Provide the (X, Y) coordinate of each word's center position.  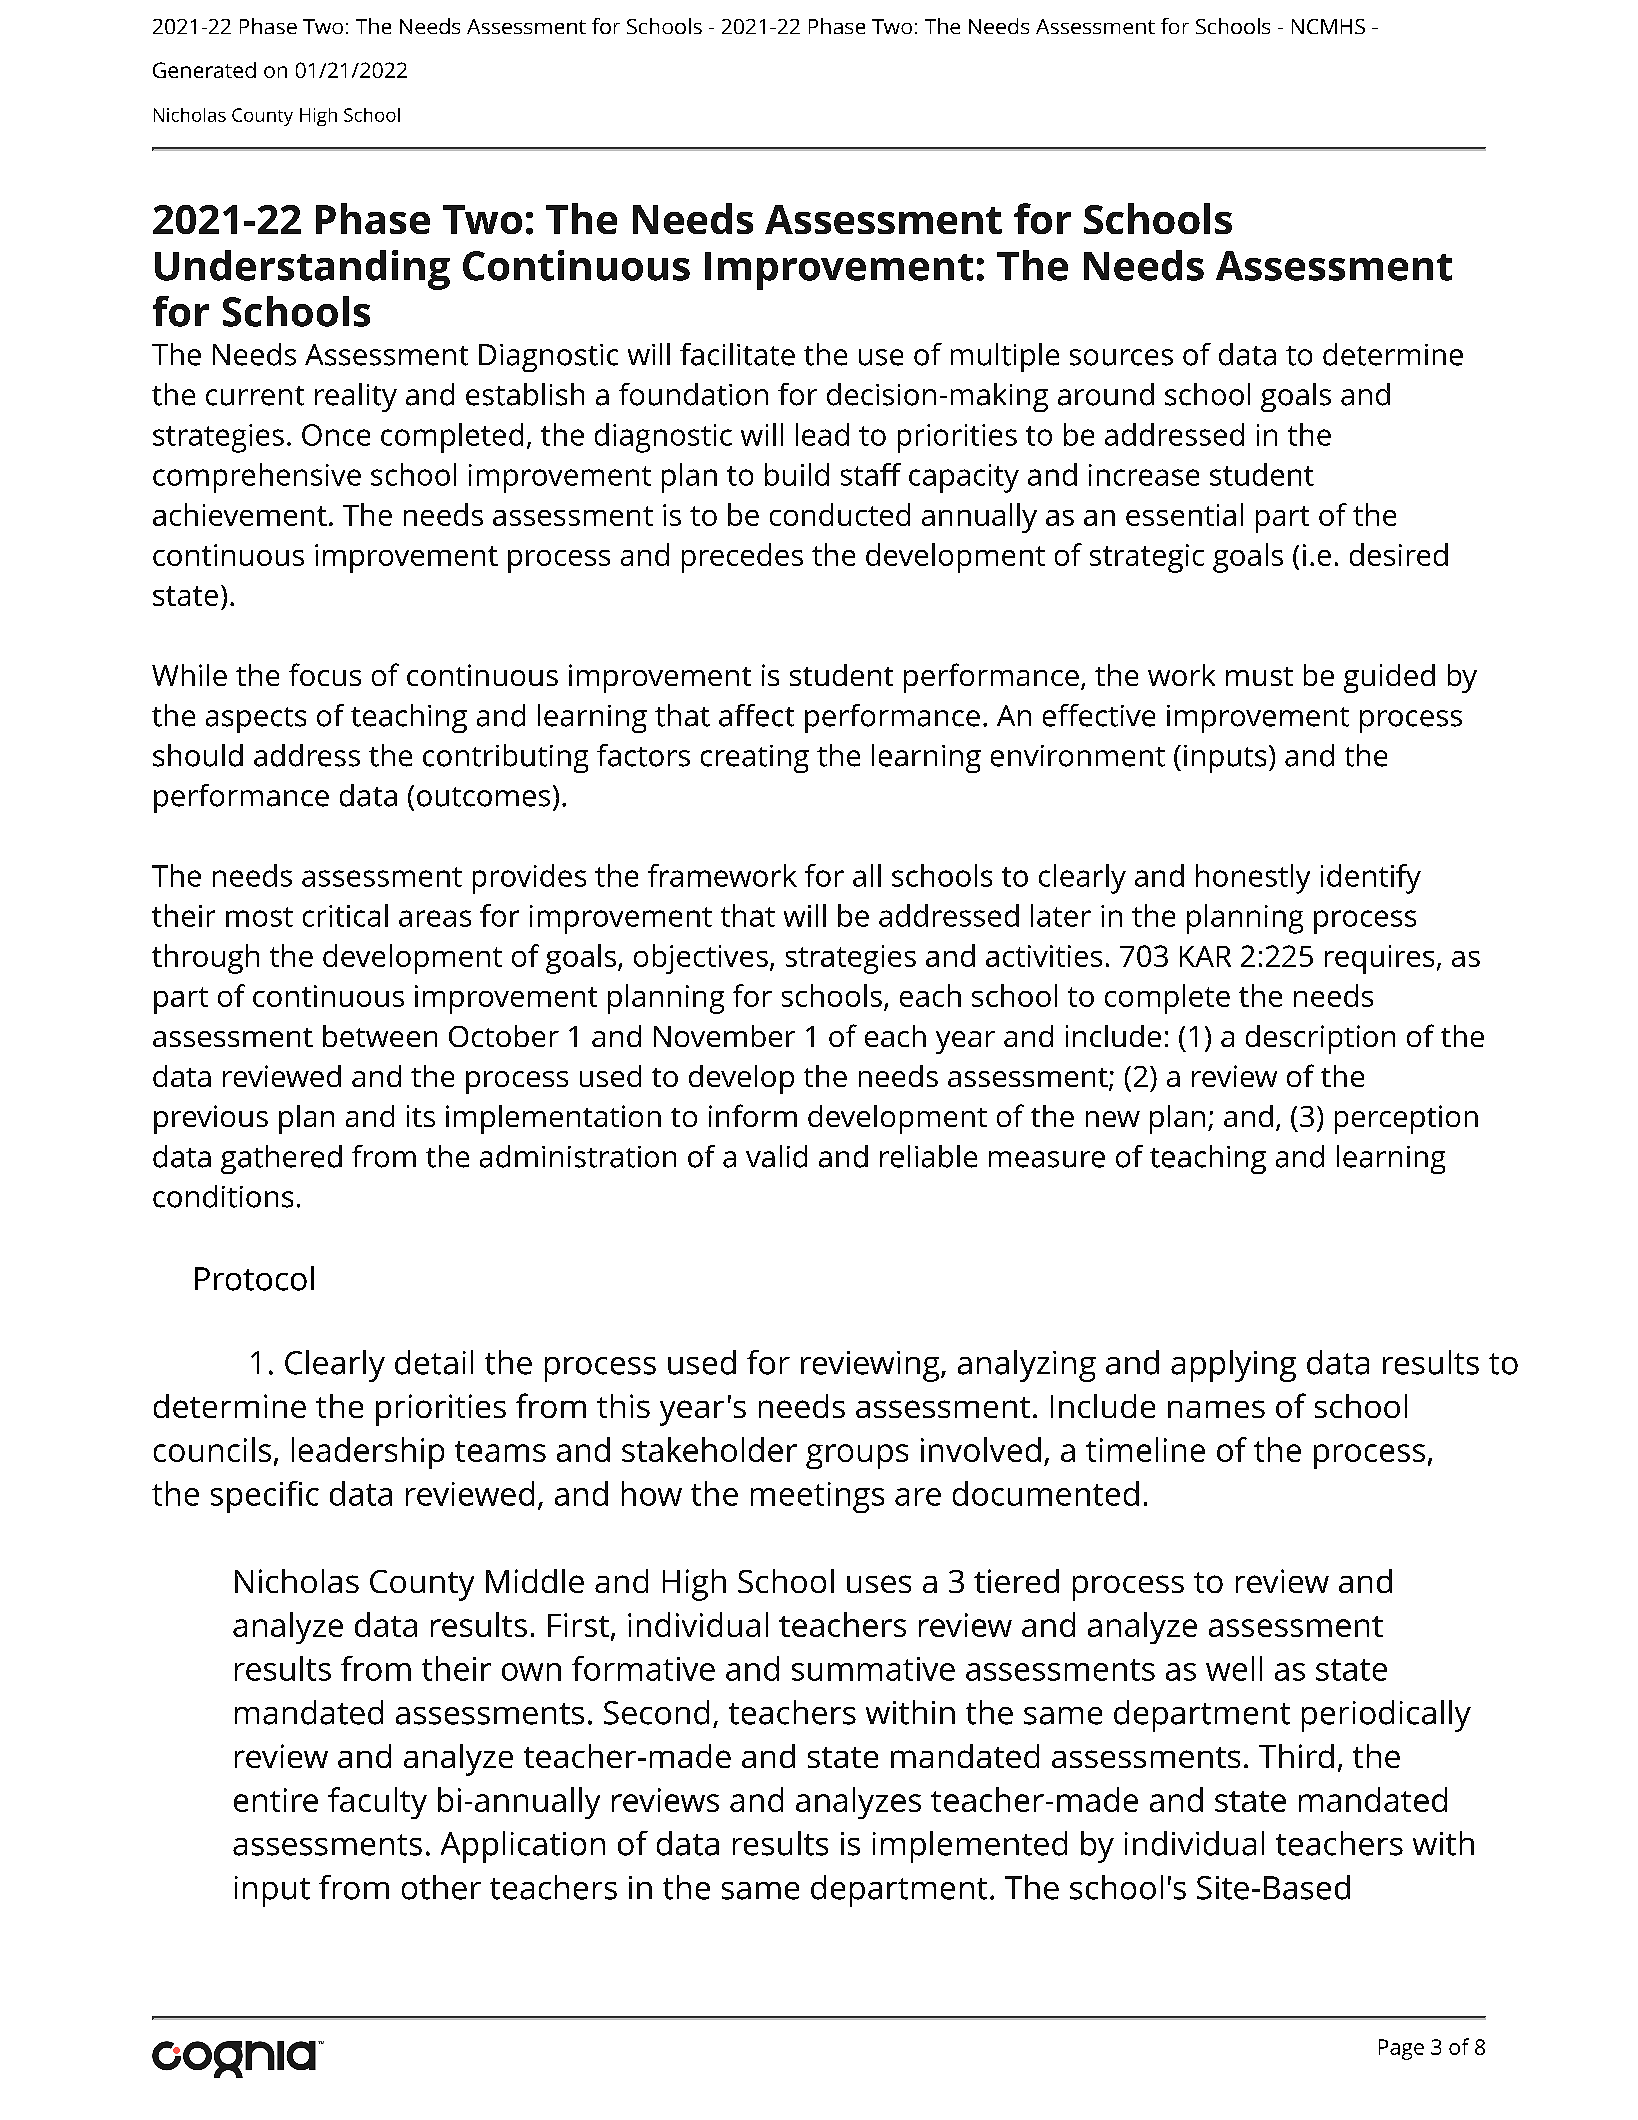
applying (1233, 1366)
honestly (1253, 879)
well (1234, 1668)
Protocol (254, 1278)
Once (336, 435)
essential (1184, 514)
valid (776, 1156)
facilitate (737, 354)
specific (265, 1497)
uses (879, 1584)
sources (1121, 357)
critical (345, 915)
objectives (701, 959)
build (797, 474)
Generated (204, 70)
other (441, 1887)
